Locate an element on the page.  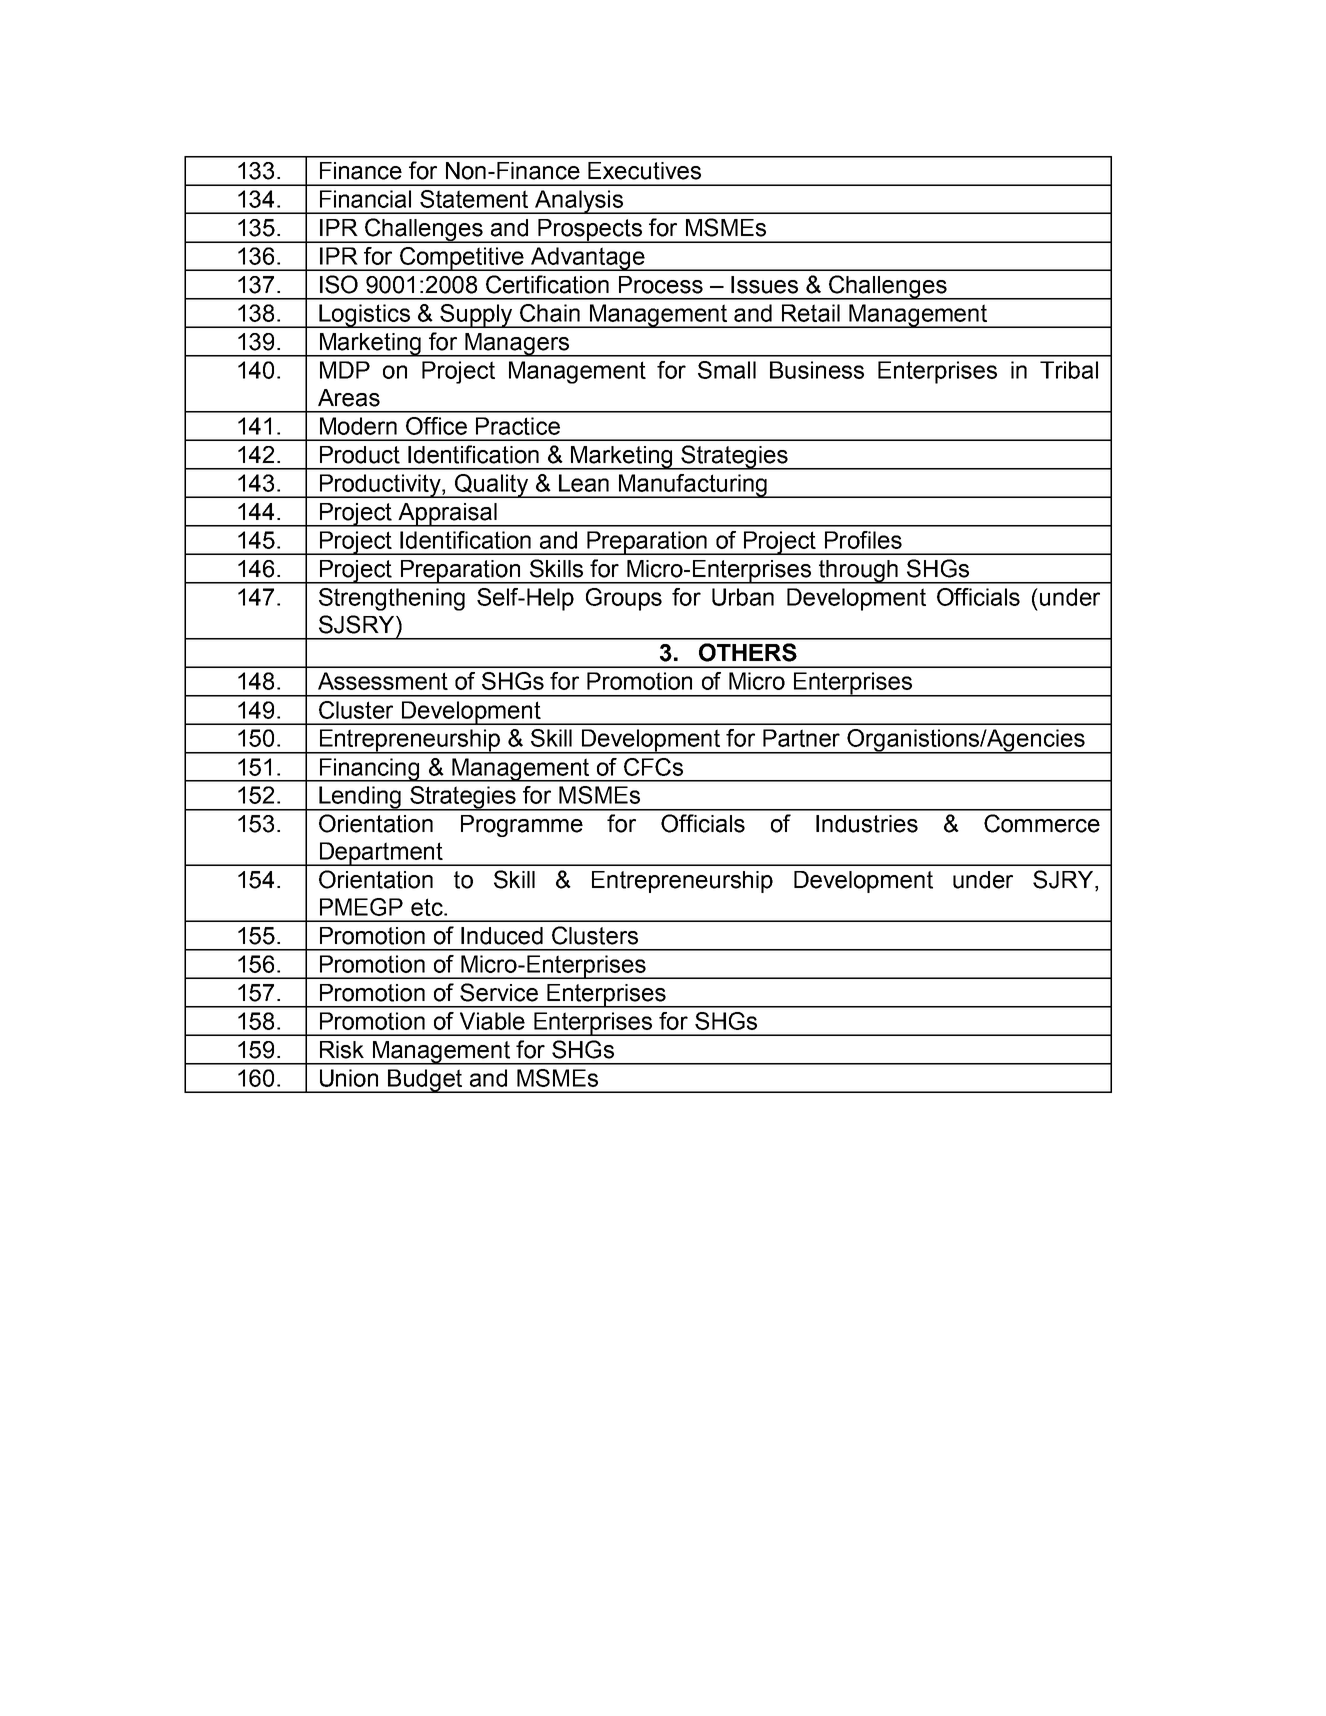
Financing is located at coordinates (370, 770).
